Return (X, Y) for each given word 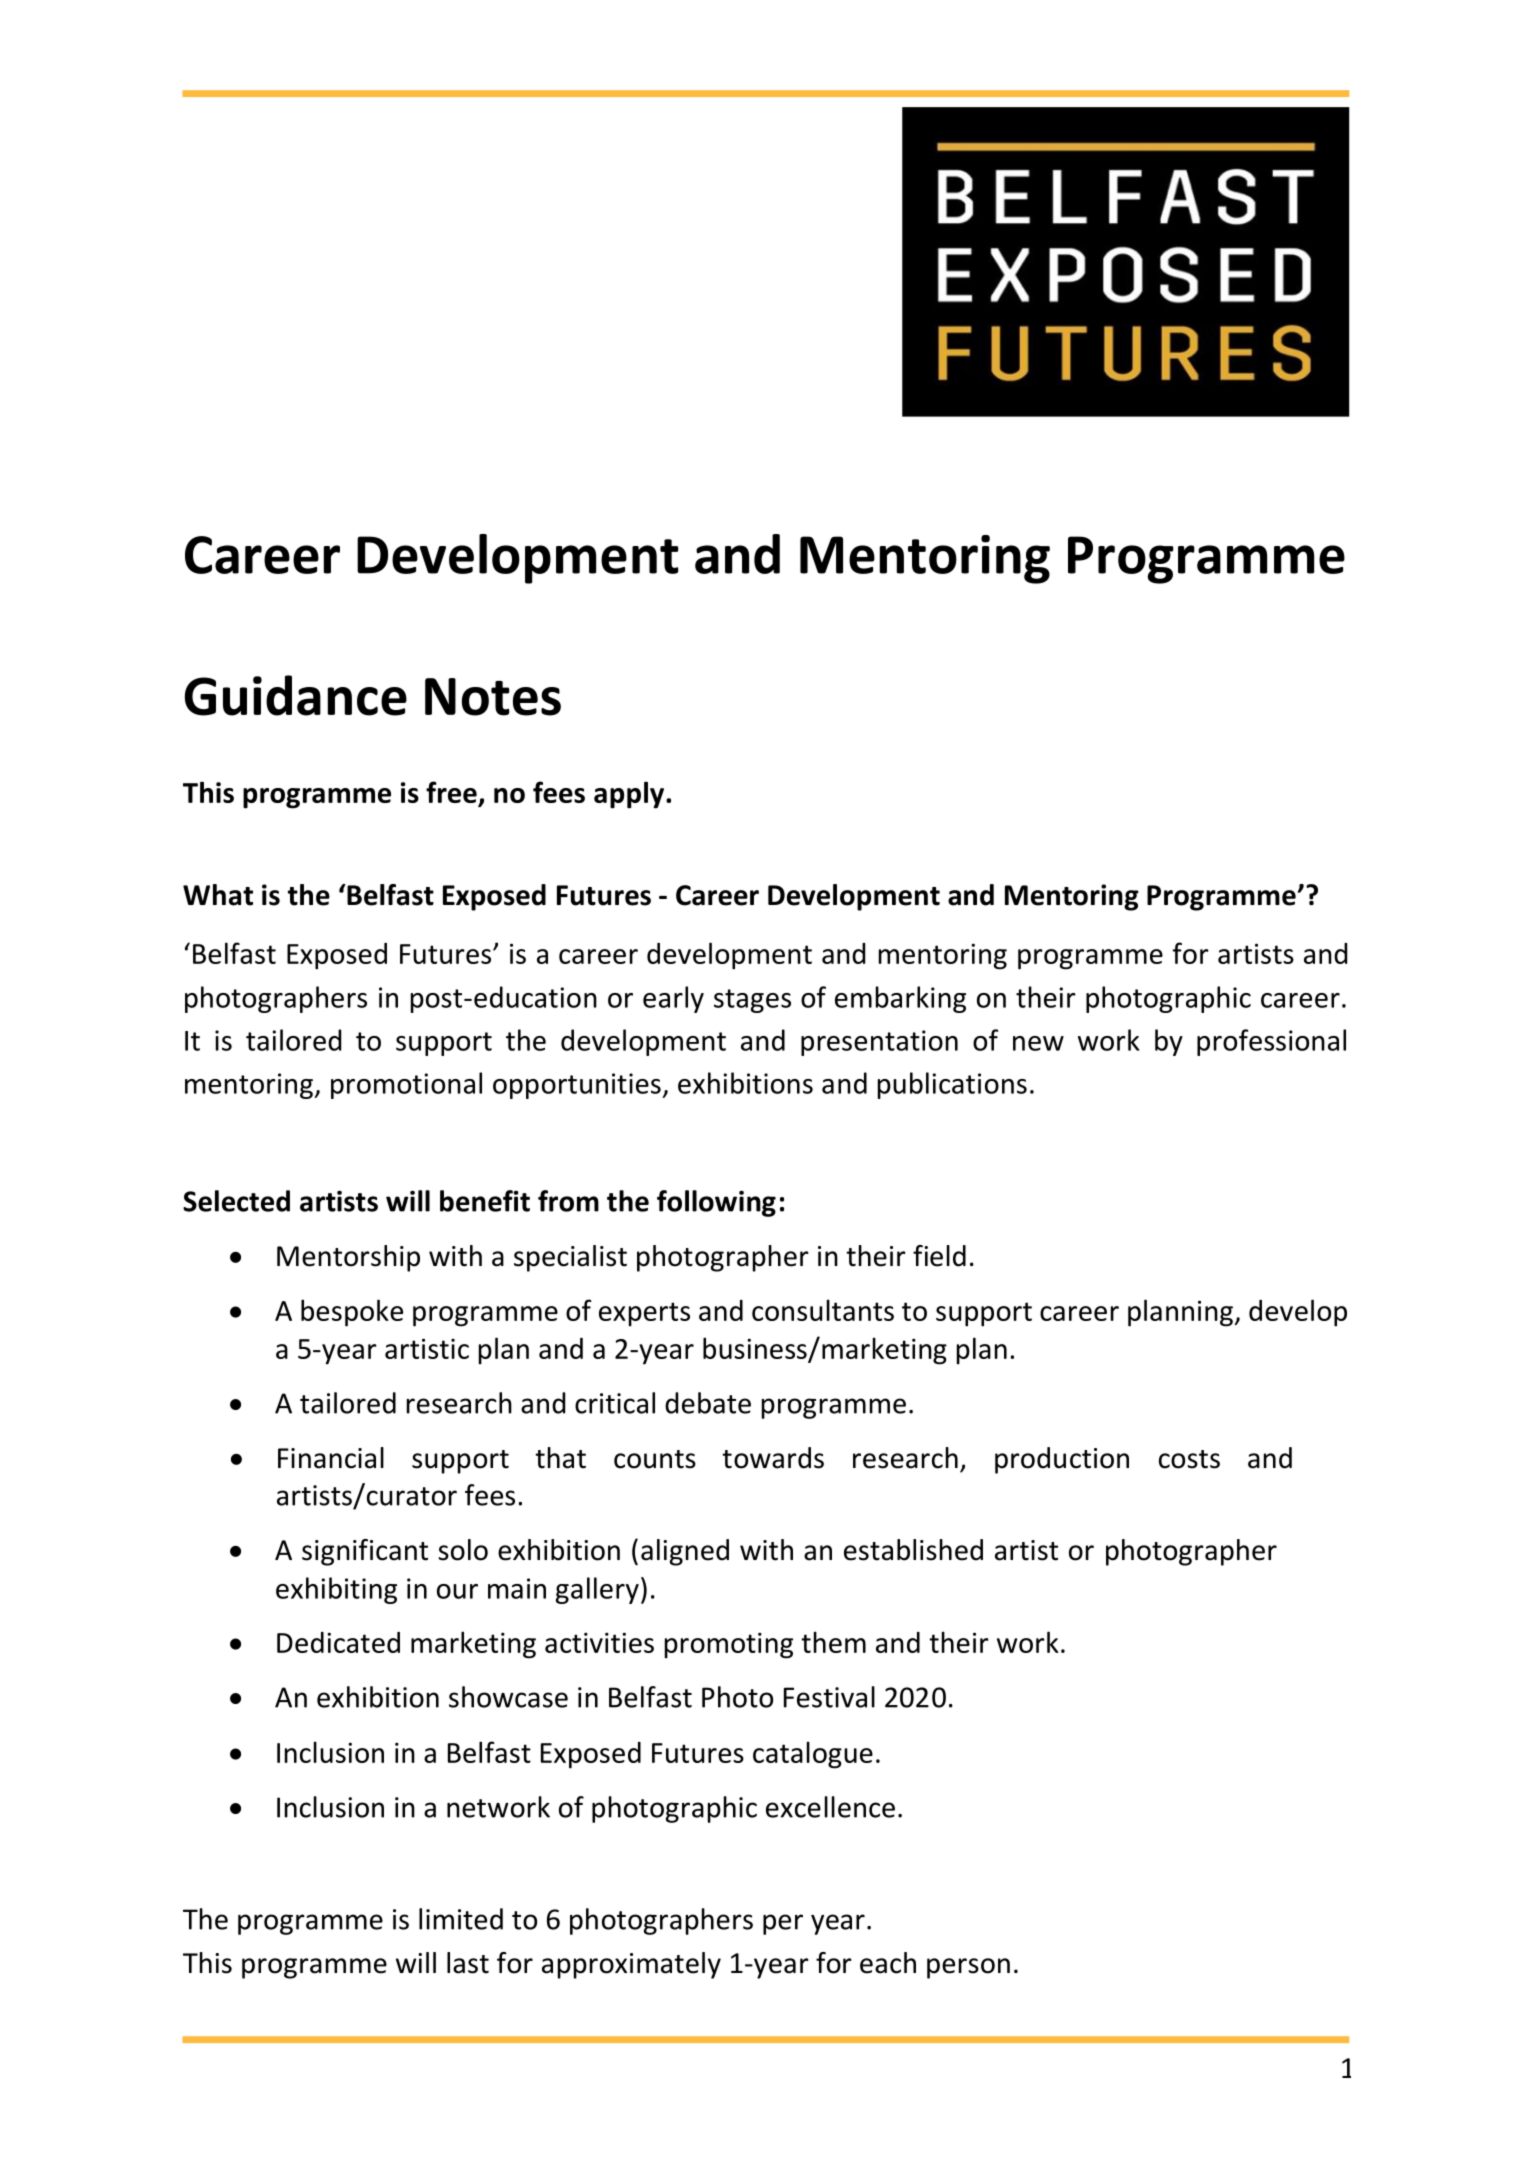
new (1038, 1043)
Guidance (296, 695)
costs (1189, 1459)
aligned (685, 1552)
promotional (406, 1085)
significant (365, 1552)
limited (461, 1919)
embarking (900, 999)
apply (630, 795)
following (716, 1203)
